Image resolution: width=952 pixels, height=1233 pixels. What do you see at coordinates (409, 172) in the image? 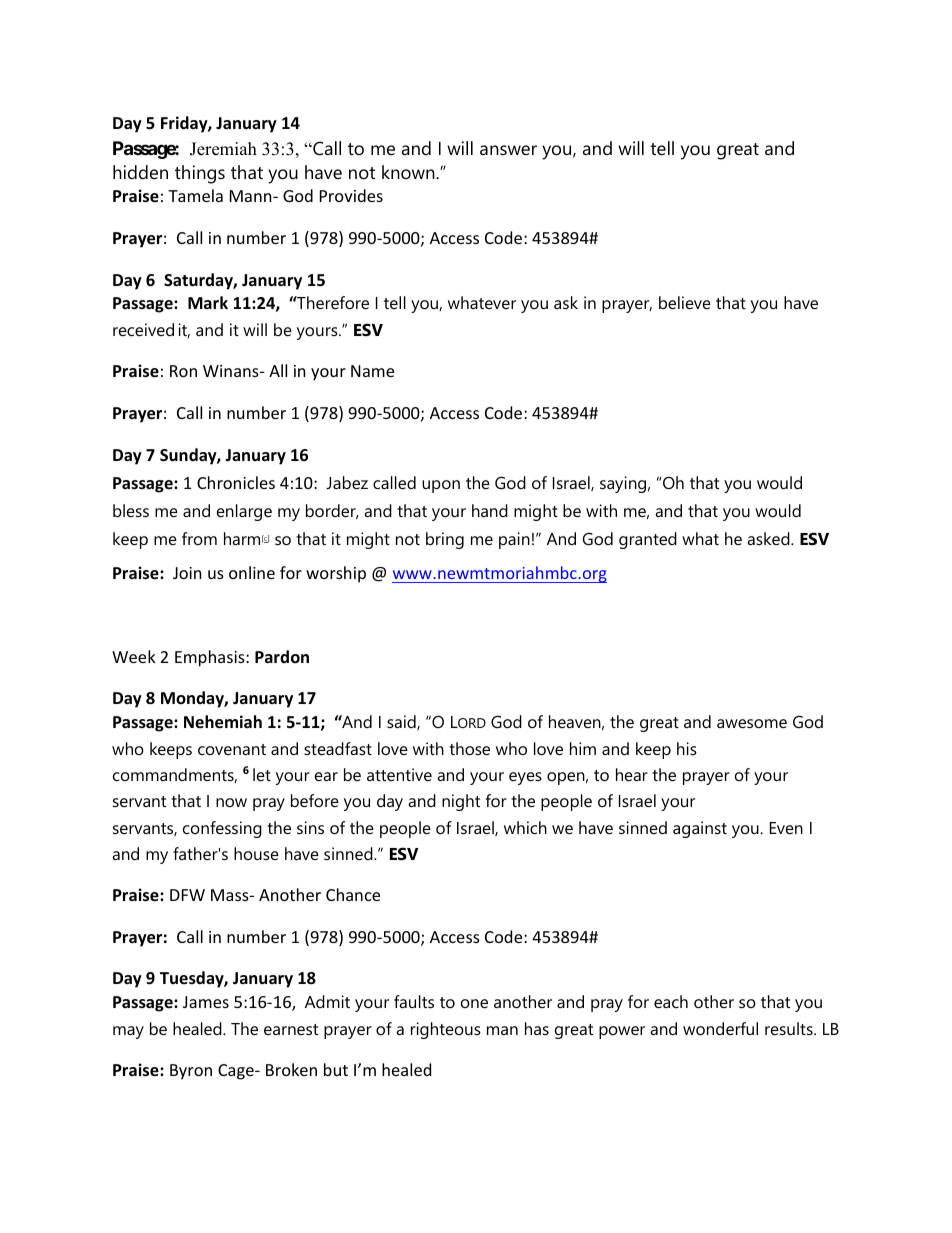
I see `known` at bounding box center [409, 172].
